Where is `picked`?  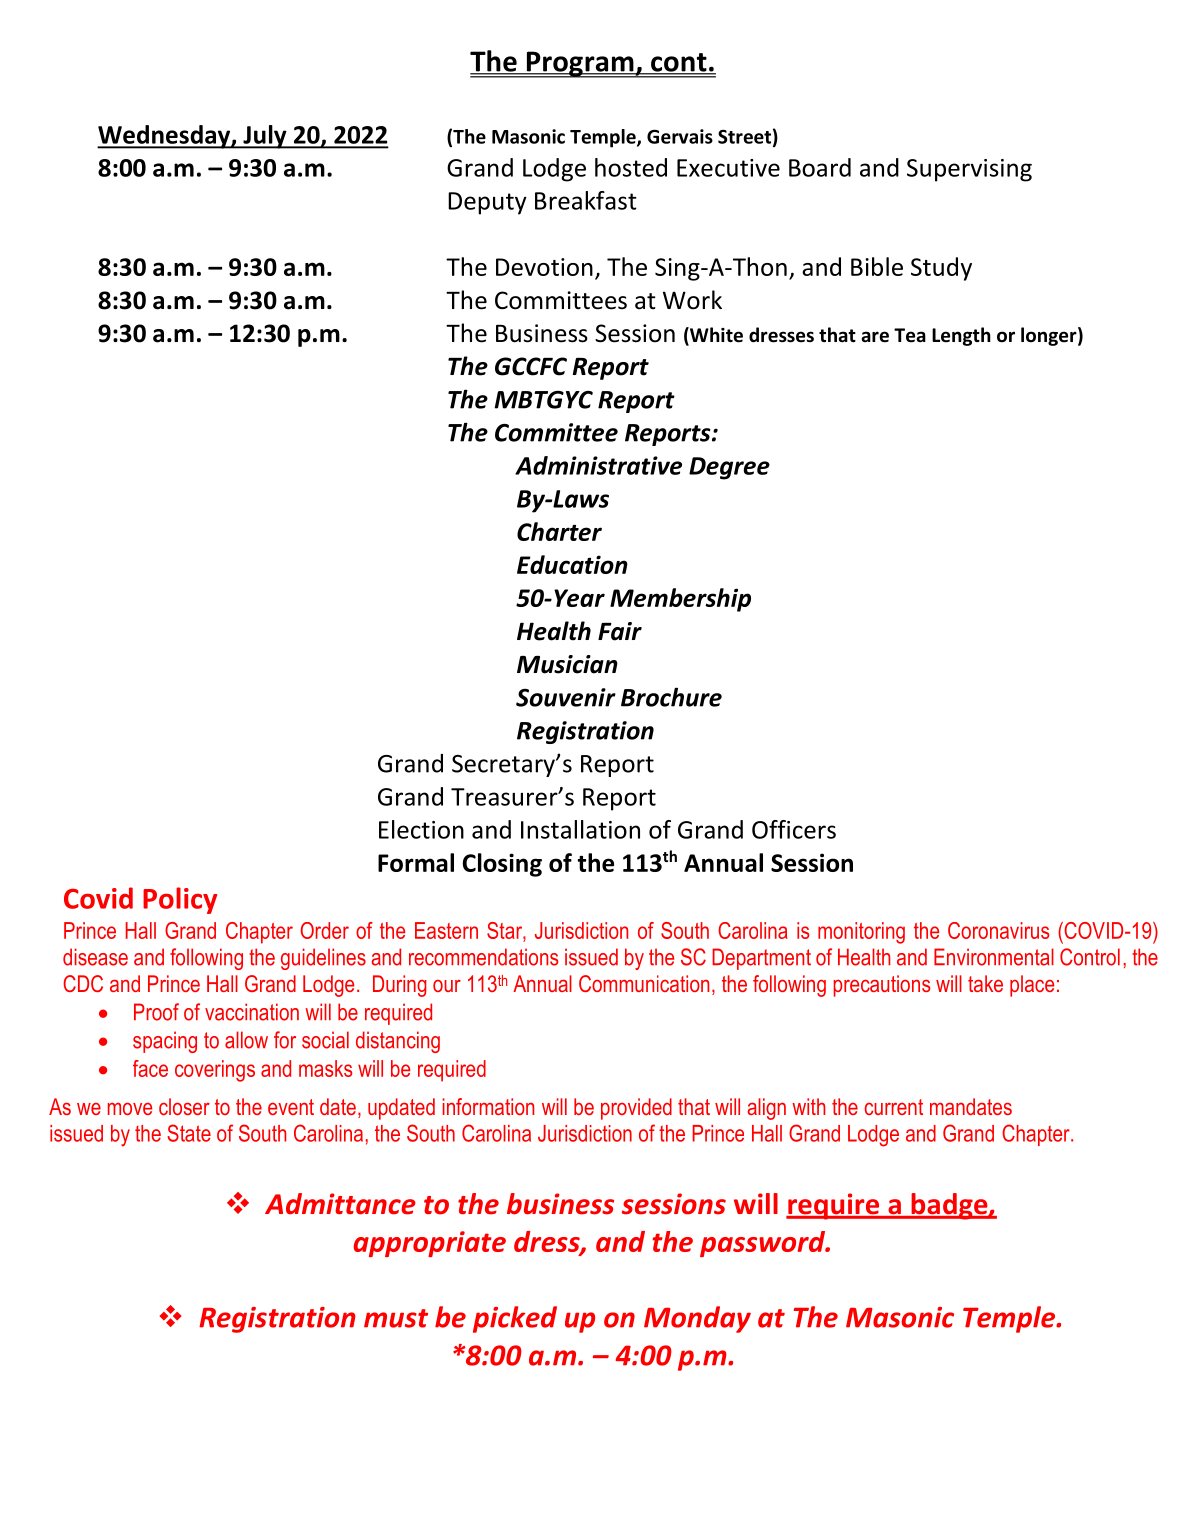 picked is located at coordinates (515, 1319).
